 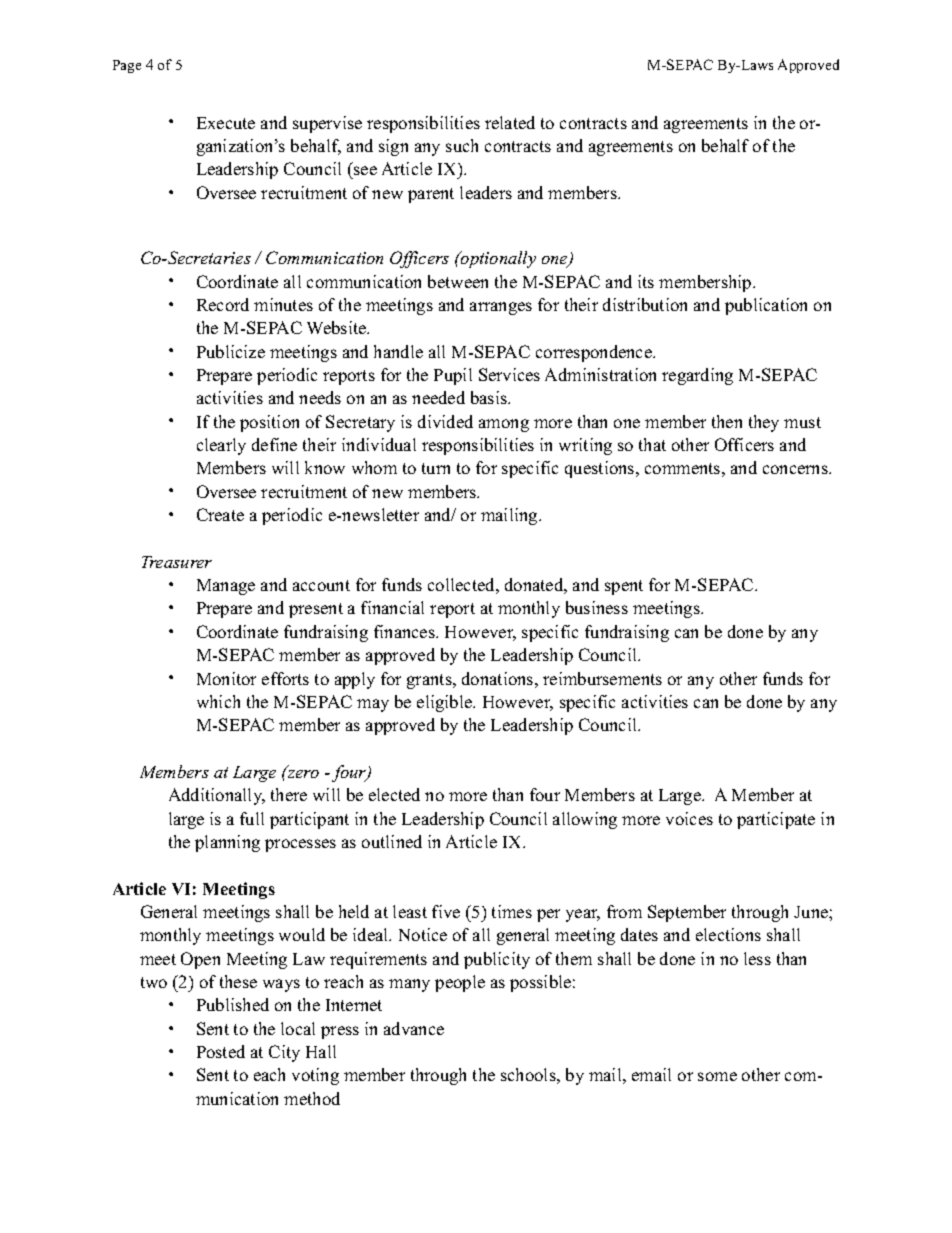 What do you see at coordinates (689, 818) in the page?
I see `voices` at bounding box center [689, 818].
